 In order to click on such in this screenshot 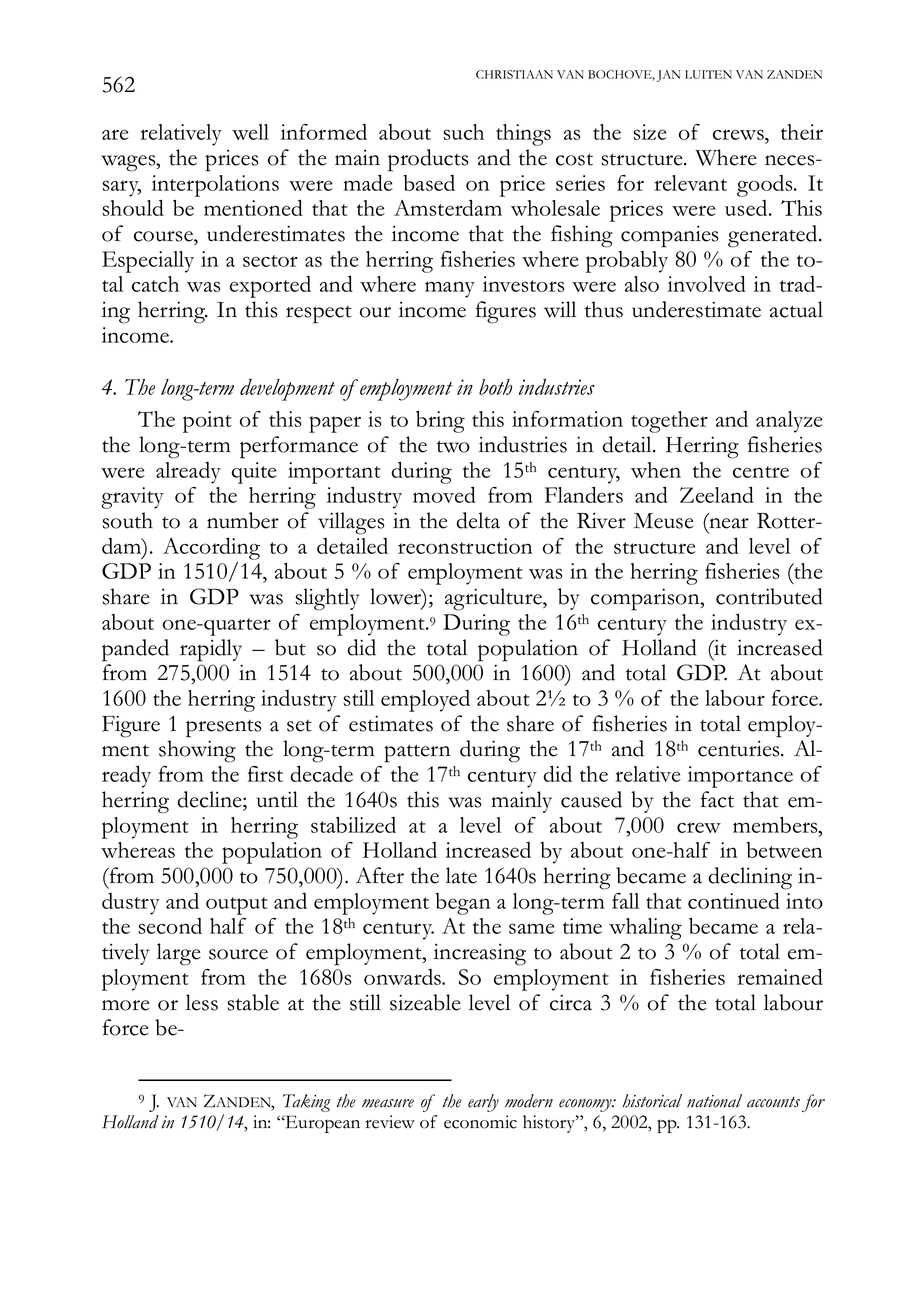, I will do `click(463, 132)`.
